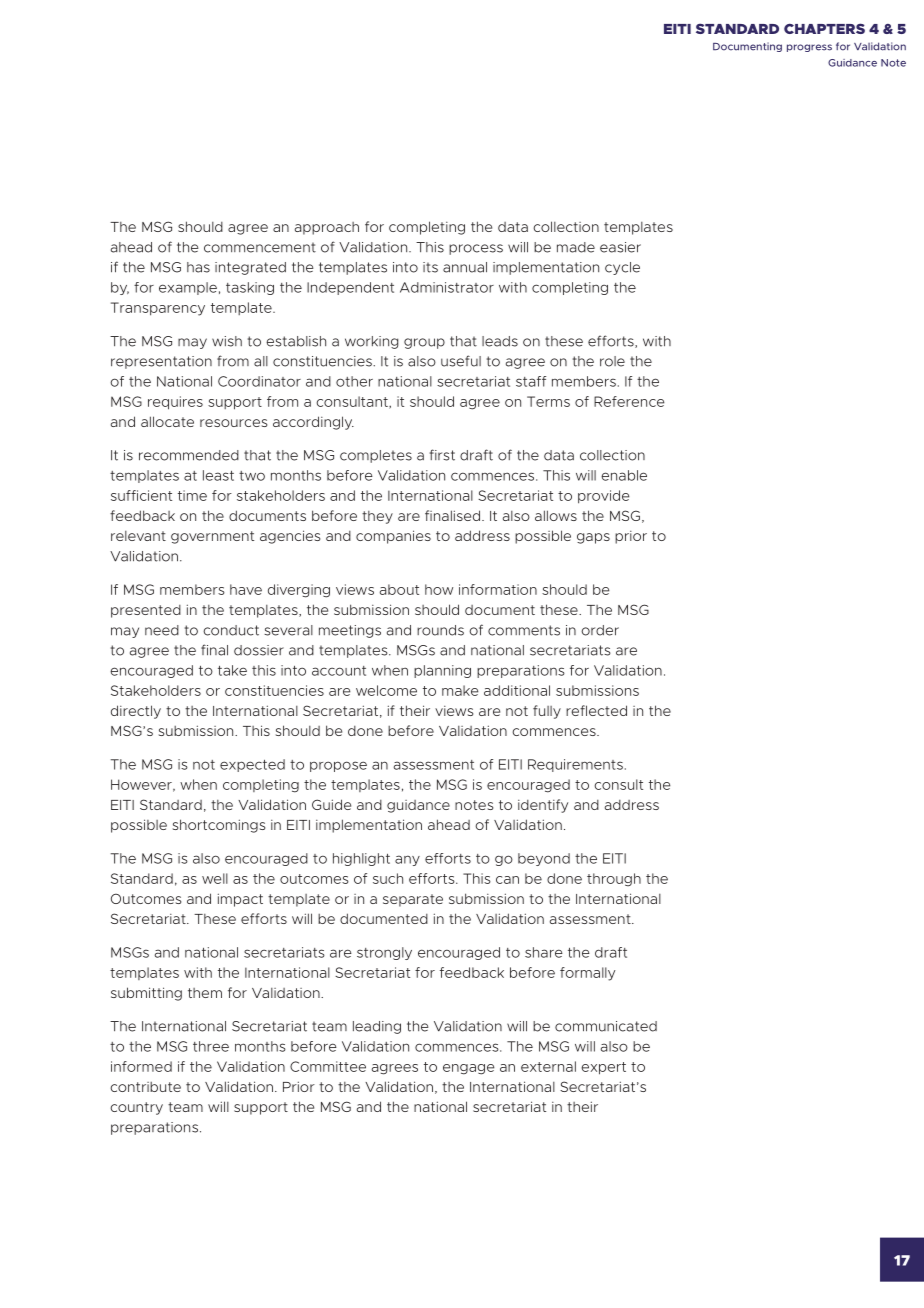  What do you see at coordinates (593, 538) in the screenshot?
I see `gaps` at bounding box center [593, 538].
